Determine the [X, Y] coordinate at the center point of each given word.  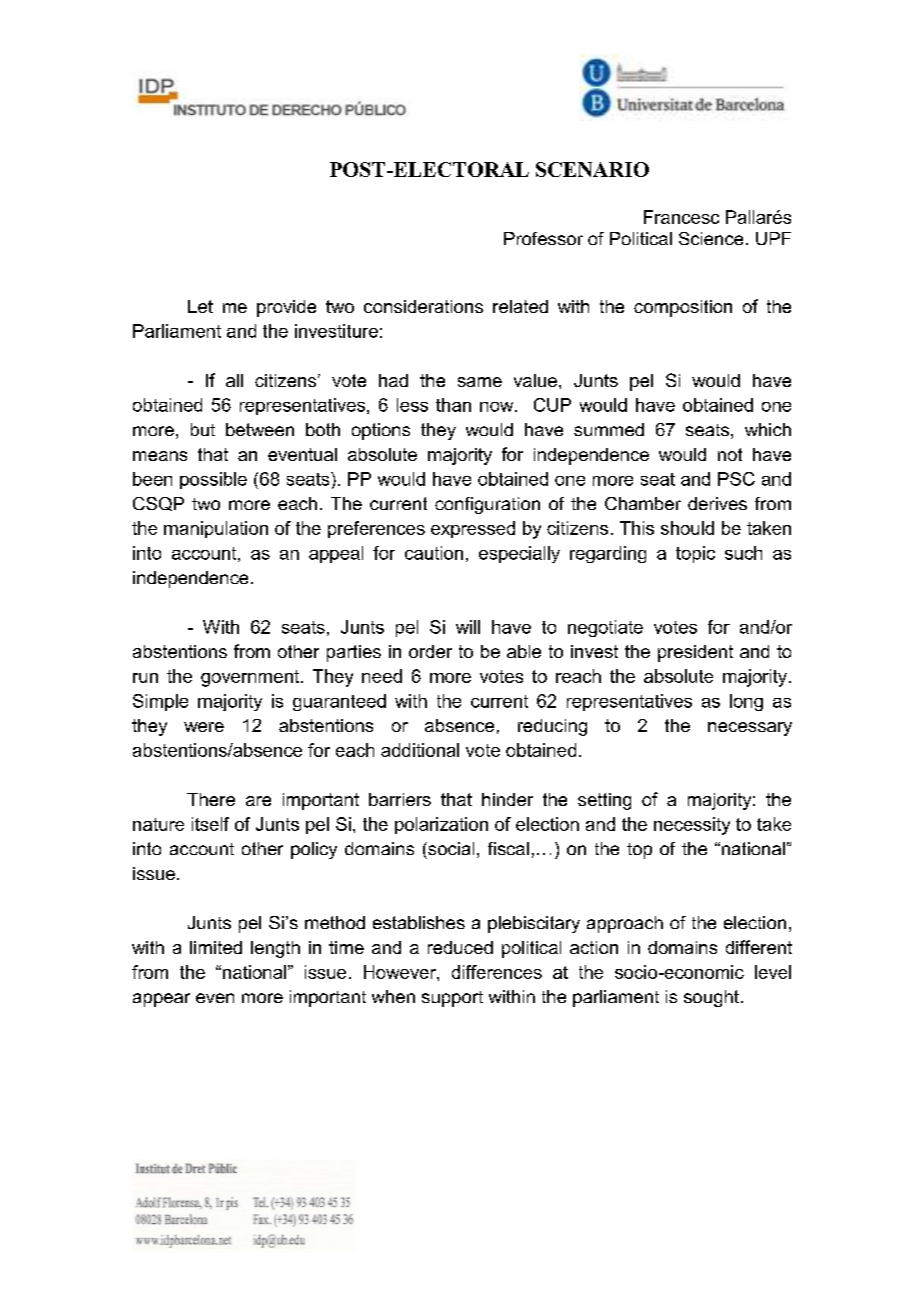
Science [711, 238]
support [452, 999]
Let [200, 306]
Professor [543, 238]
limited [216, 947]
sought [711, 998]
